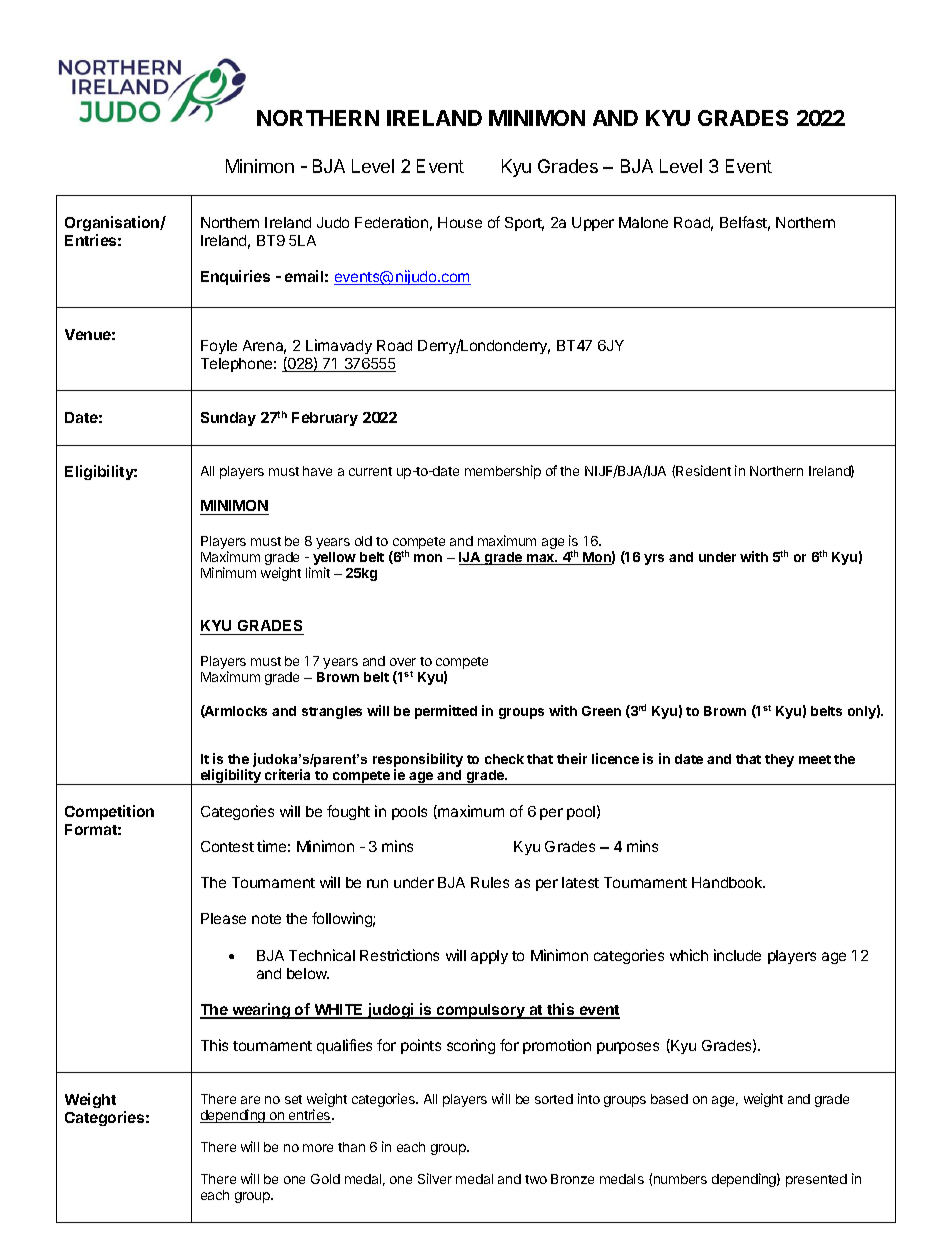  What do you see at coordinates (460, 222) in the image?
I see `House` at bounding box center [460, 222].
